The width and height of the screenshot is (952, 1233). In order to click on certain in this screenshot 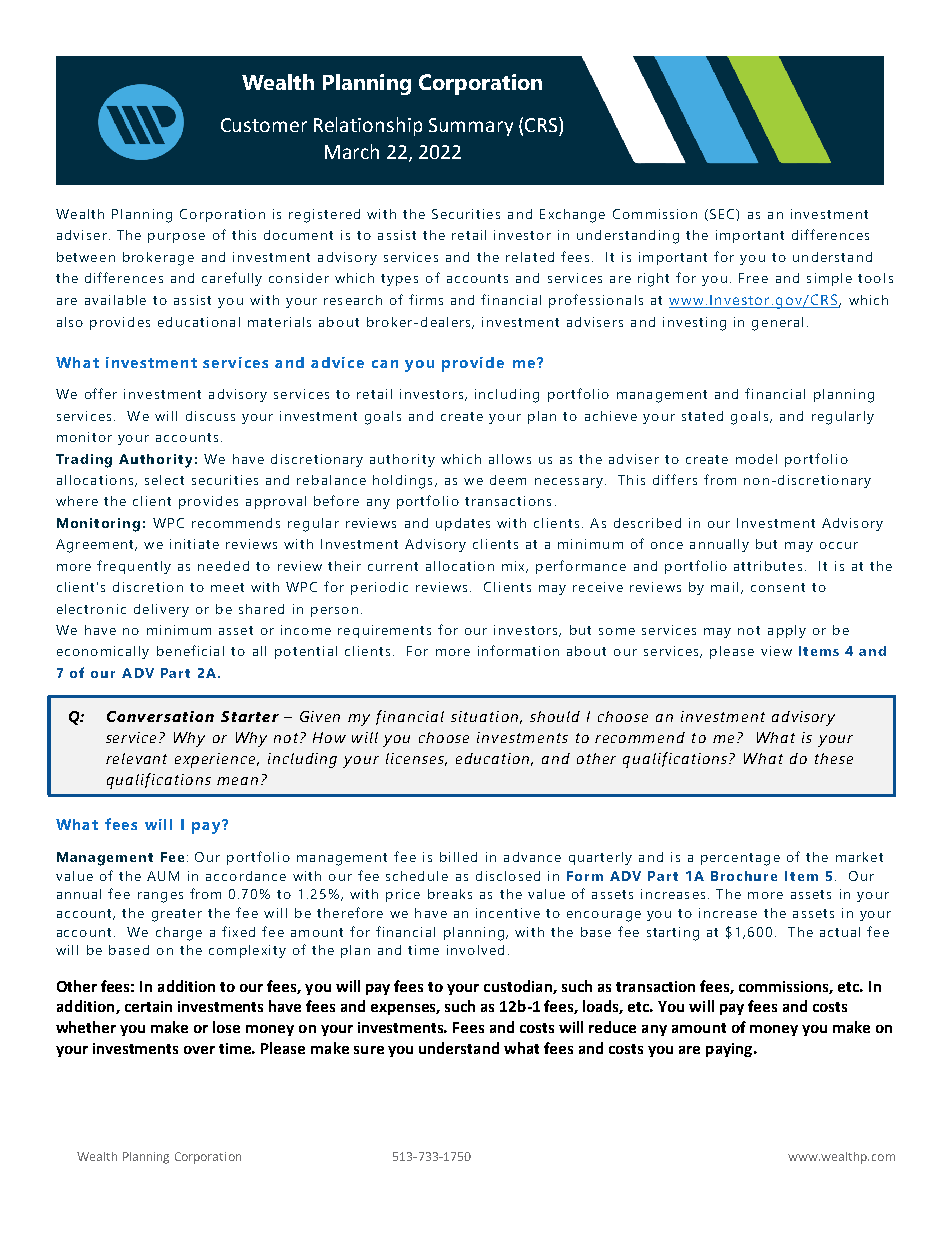, I will do `click(148, 1006)`.
